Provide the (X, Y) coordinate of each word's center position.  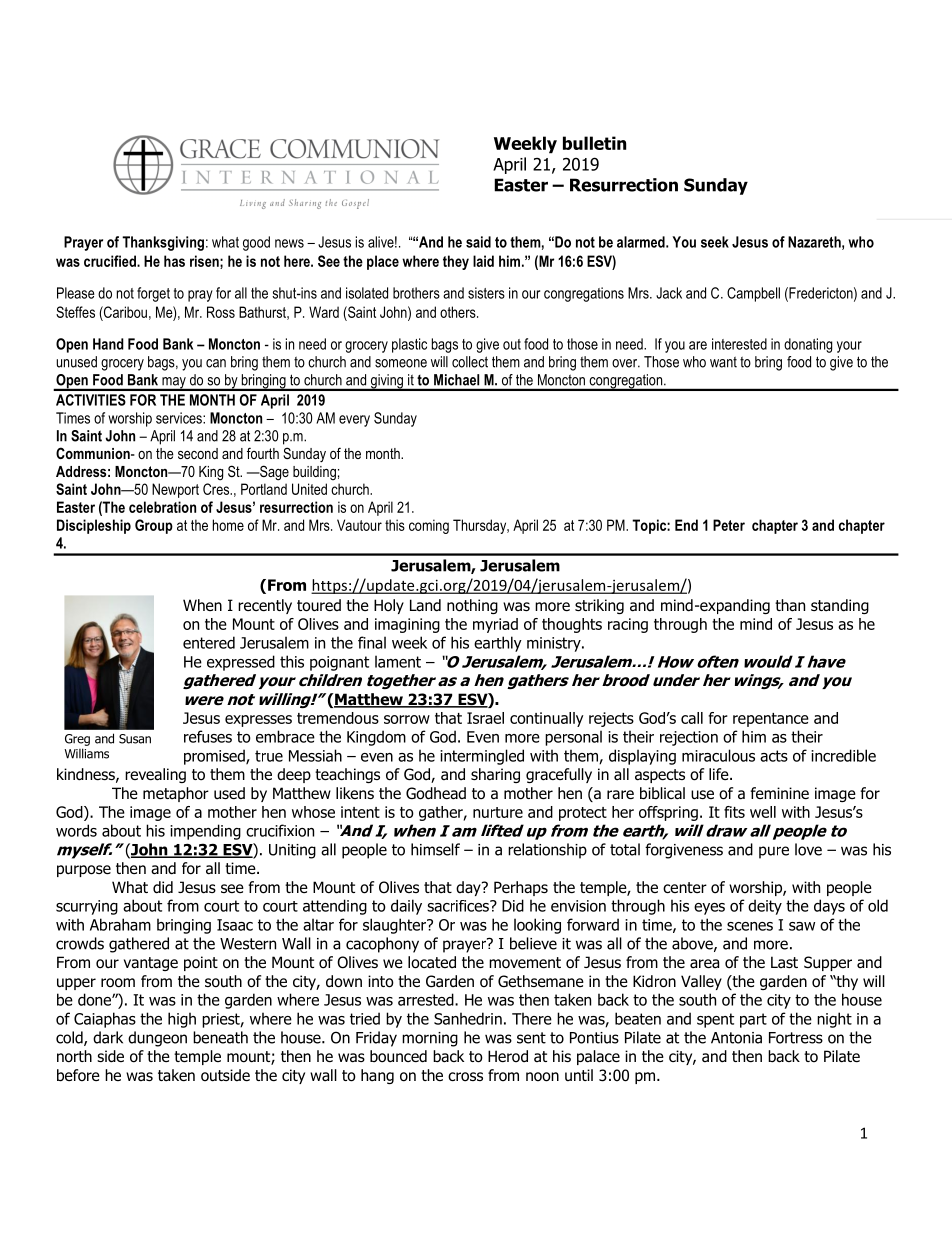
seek (715, 242)
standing (840, 606)
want (723, 362)
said (478, 242)
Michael (456, 380)
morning (430, 1039)
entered (209, 642)
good (256, 243)
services (180, 418)
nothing (472, 606)
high (182, 1020)
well (763, 812)
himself (435, 849)
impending (205, 832)
